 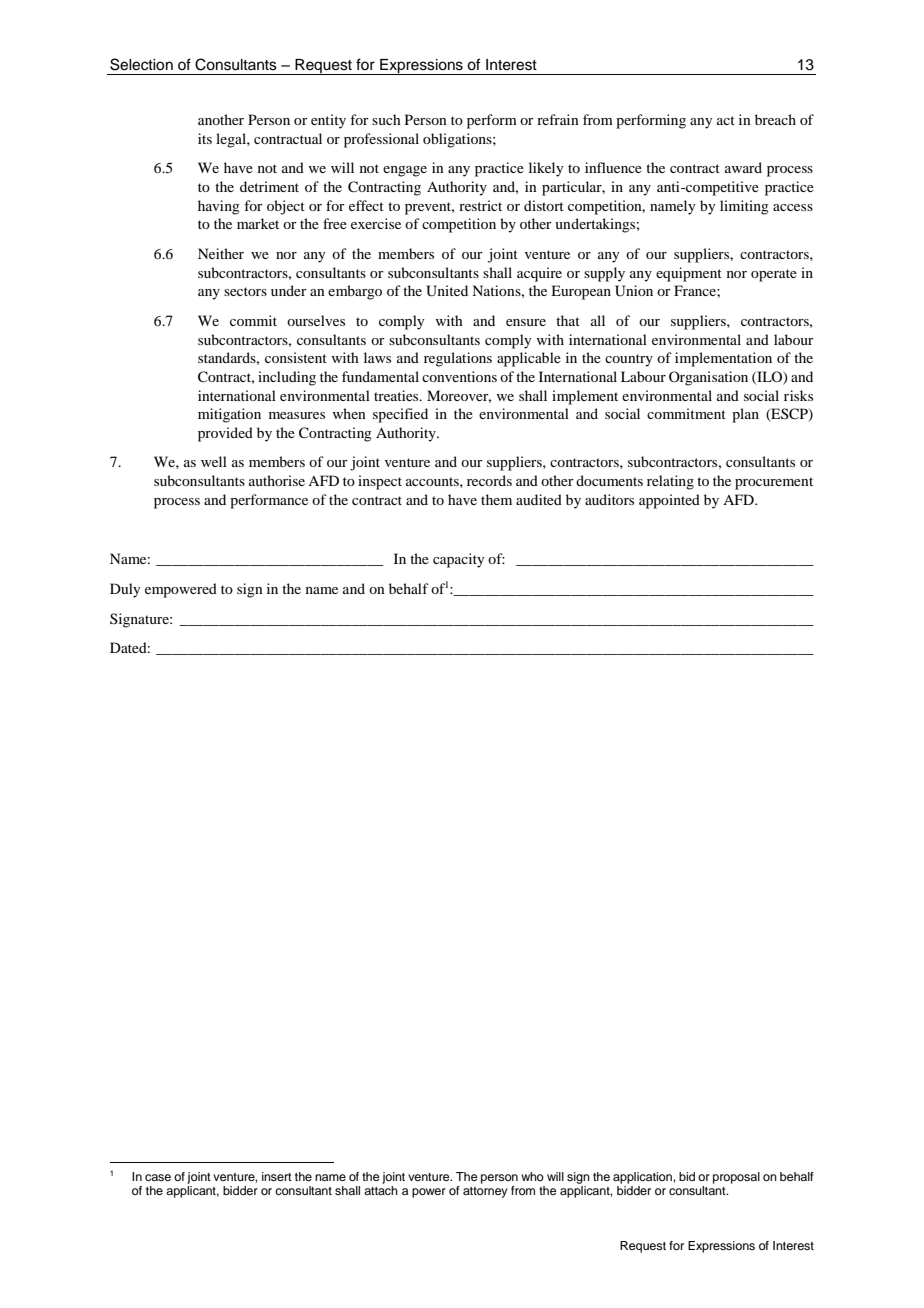 I want to click on Duly, so click(x=125, y=590).
